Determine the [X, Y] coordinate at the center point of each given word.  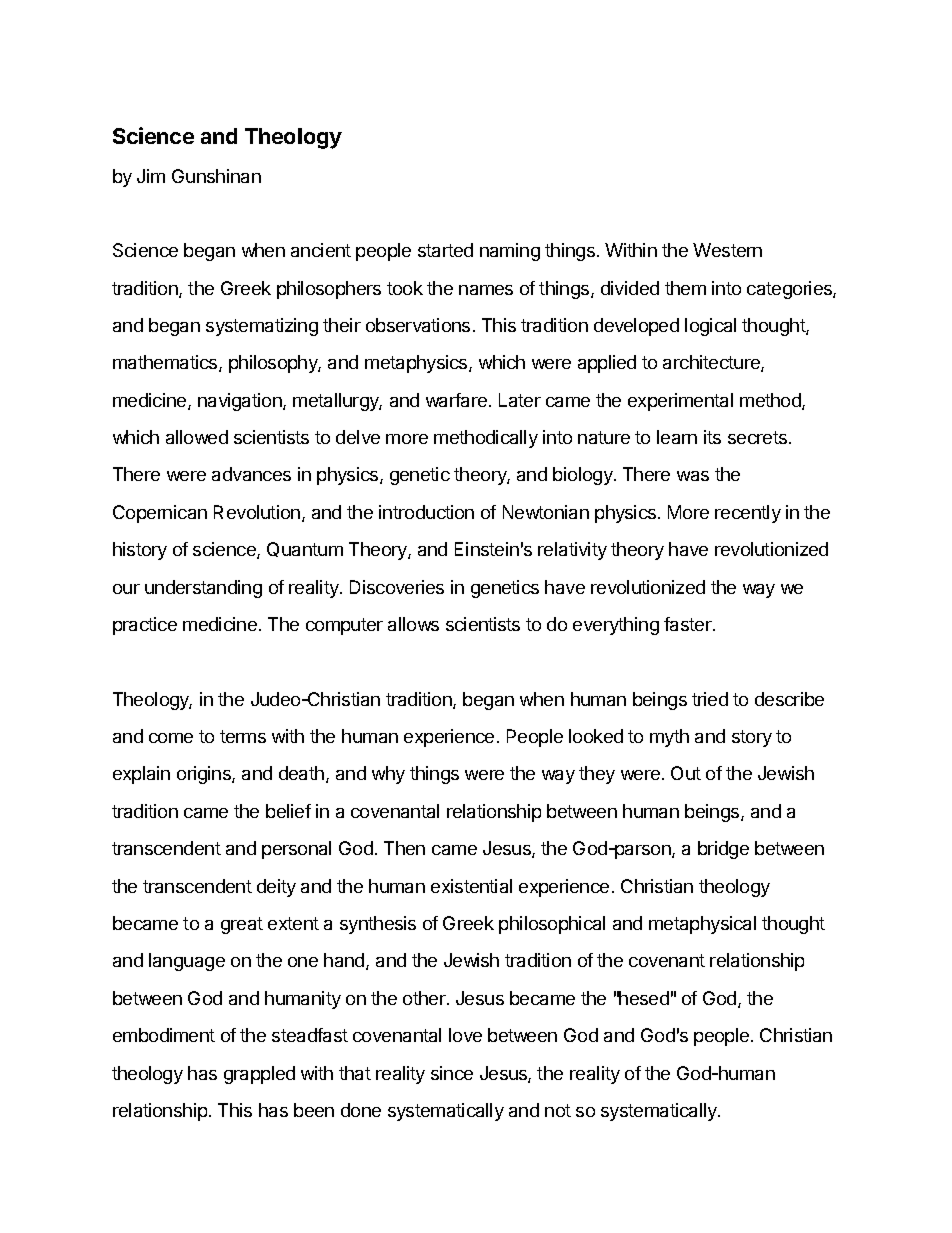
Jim [151, 176]
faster [689, 624]
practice [145, 626]
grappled [259, 1075]
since [452, 1073]
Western [727, 250]
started [445, 250]
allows [413, 624]
